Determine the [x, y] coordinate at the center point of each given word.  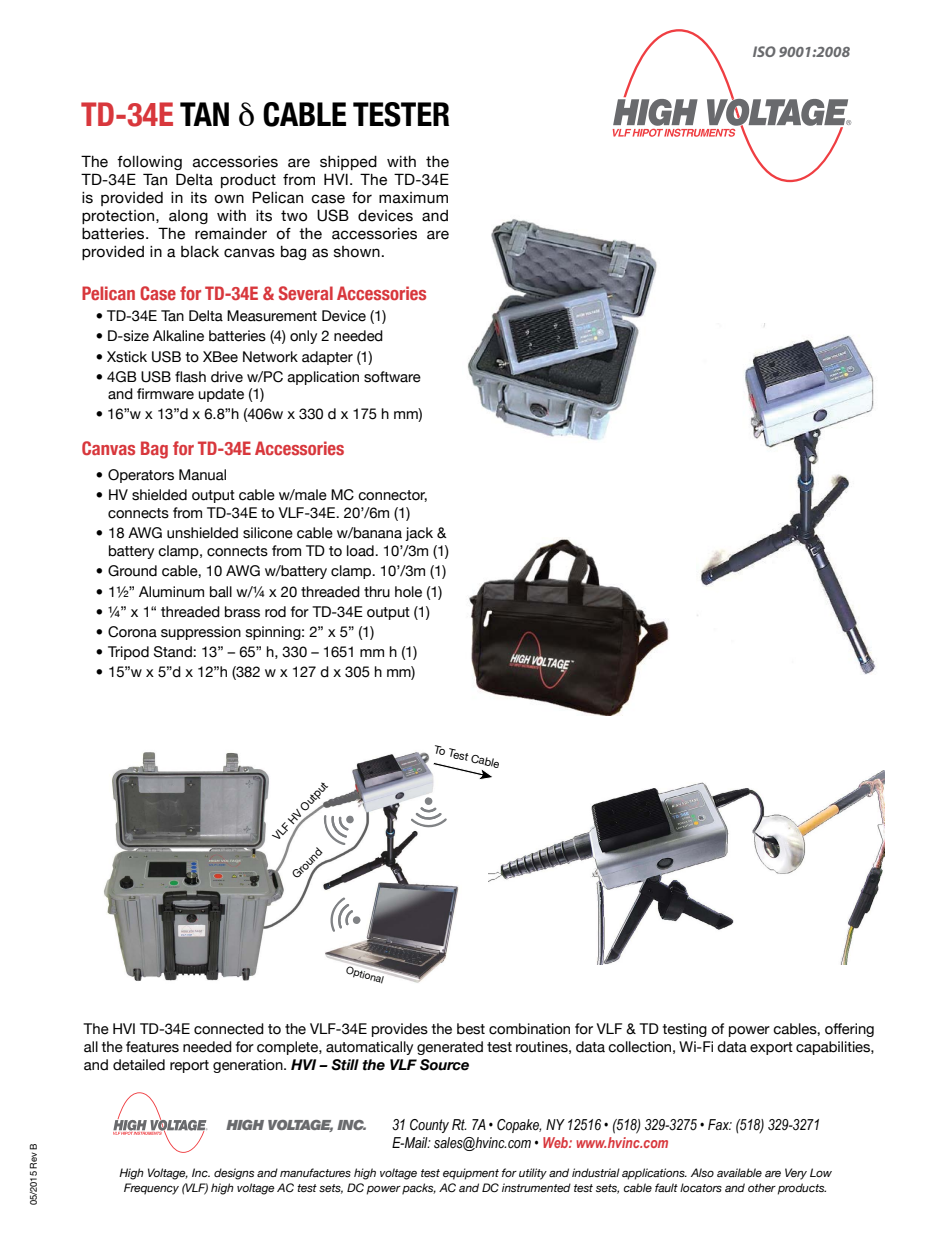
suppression [201, 633]
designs [234, 1174]
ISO [764, 51]
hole [408, 592]
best [471, 1029]
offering [849, 1030]
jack [419, 534]
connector [392, 496]
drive [227, 377]
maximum [413, 198]
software [392, 377]
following [149, 163]
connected [229, 1029]
